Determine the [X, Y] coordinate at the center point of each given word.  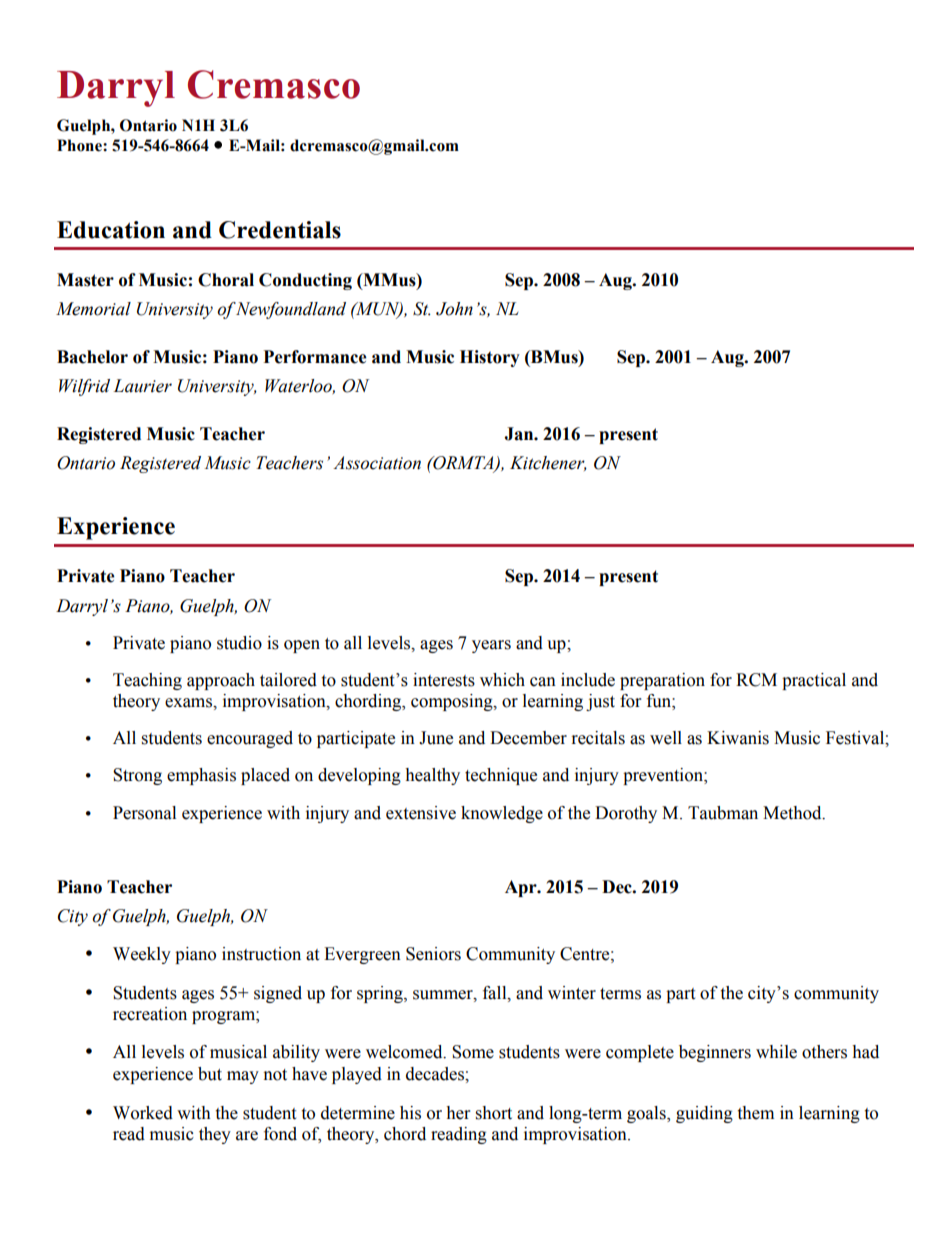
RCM [756, 680]
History [490, 358]
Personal [144, 813]
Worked [143, 1113]
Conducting [305, 281]
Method [793, 813]
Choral [226, 280]
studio [239, 643]
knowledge [502, 814]
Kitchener [548, 463]
